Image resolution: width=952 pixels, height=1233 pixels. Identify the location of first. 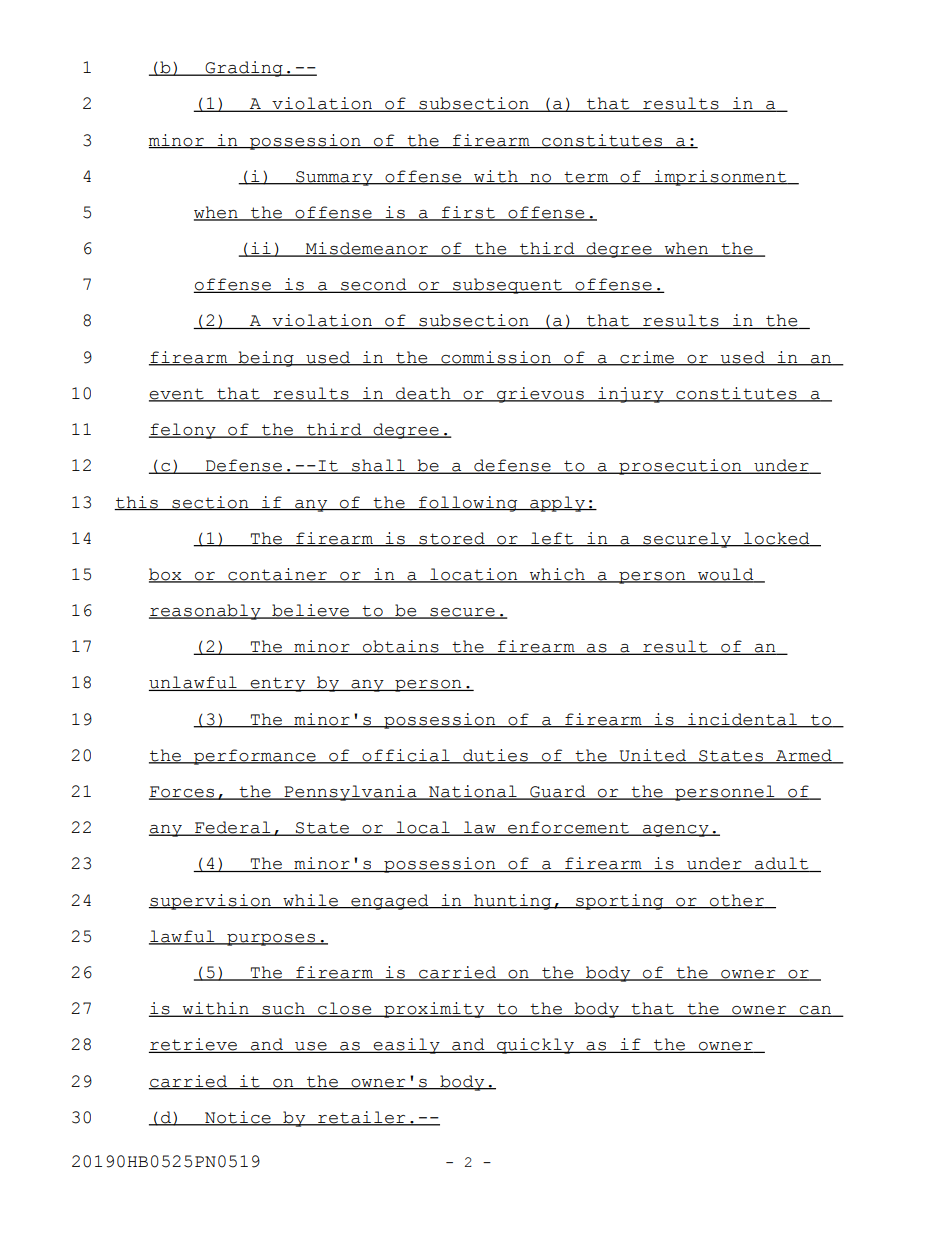
(468, 213).
